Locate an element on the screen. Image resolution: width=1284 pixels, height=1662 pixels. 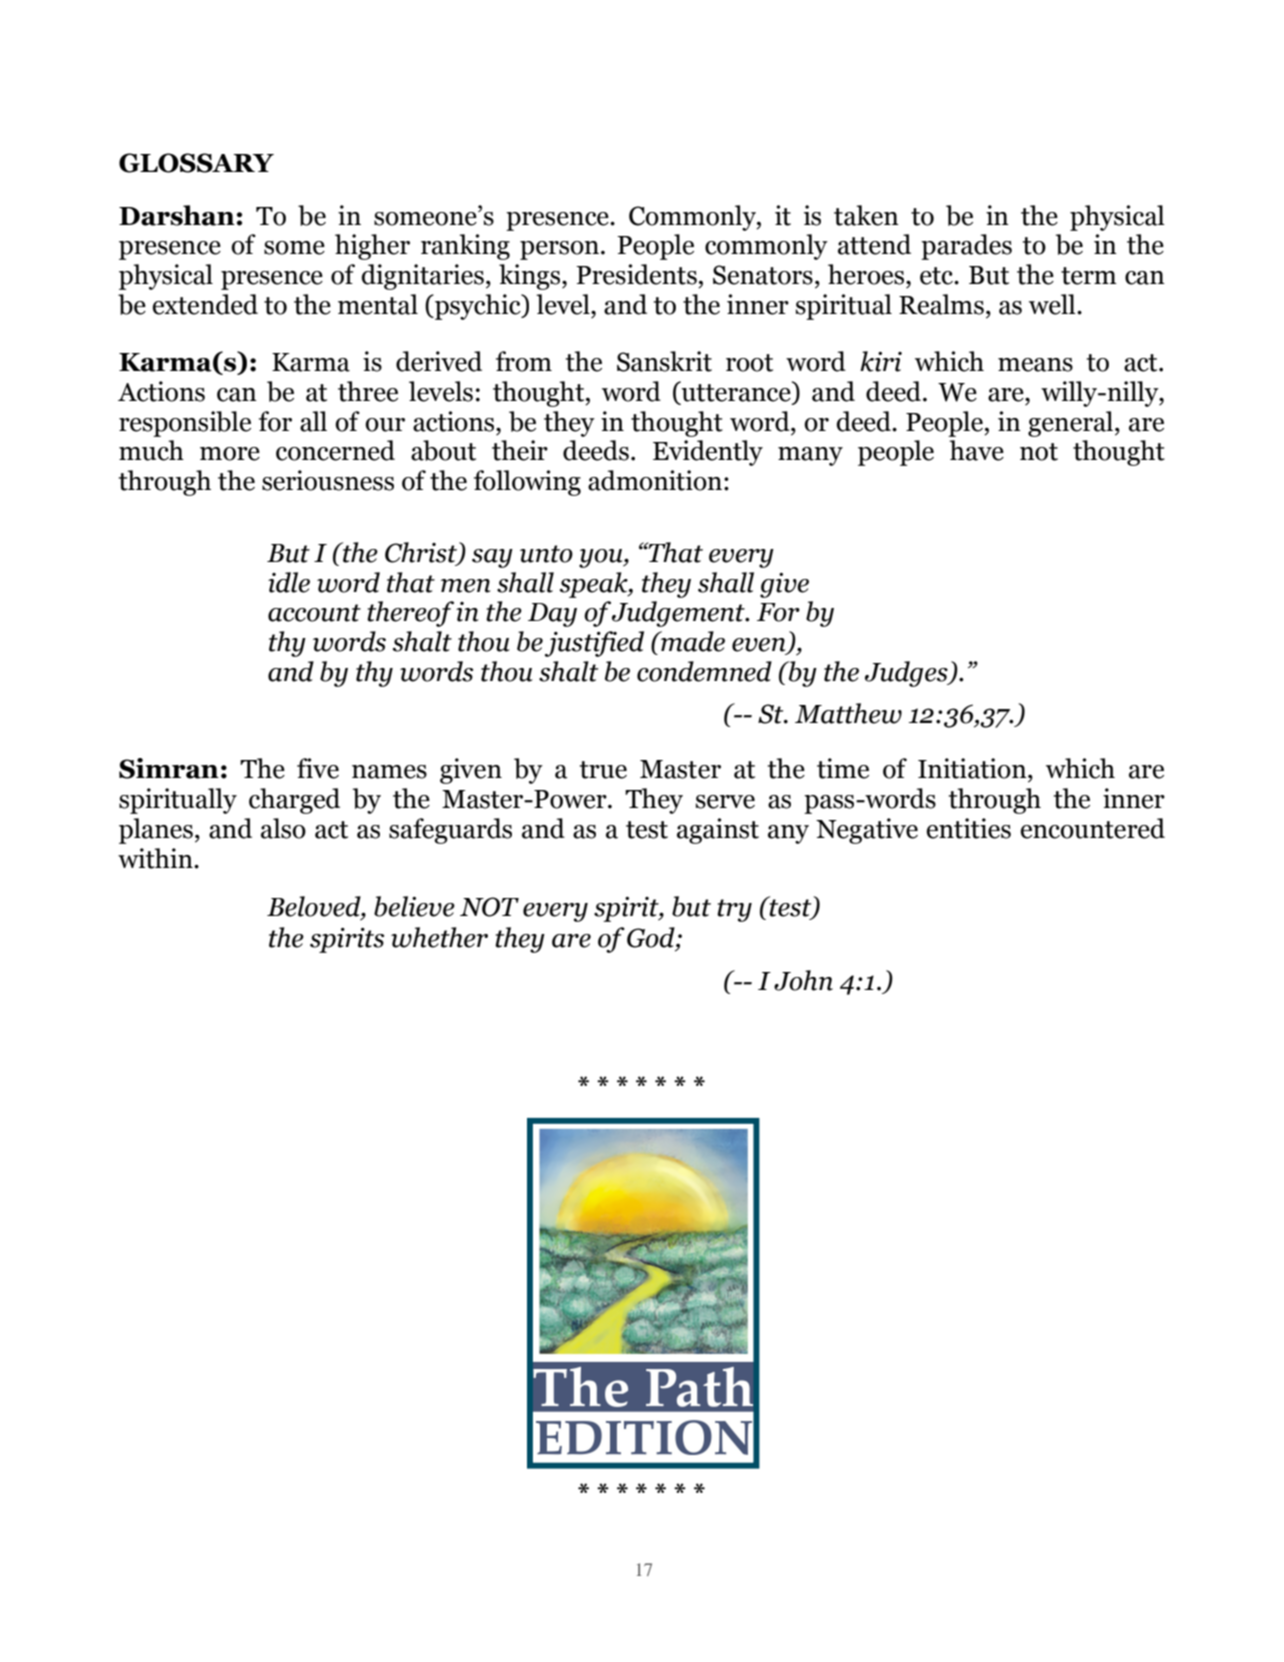
Judges is located at coordinates (907, 674).
